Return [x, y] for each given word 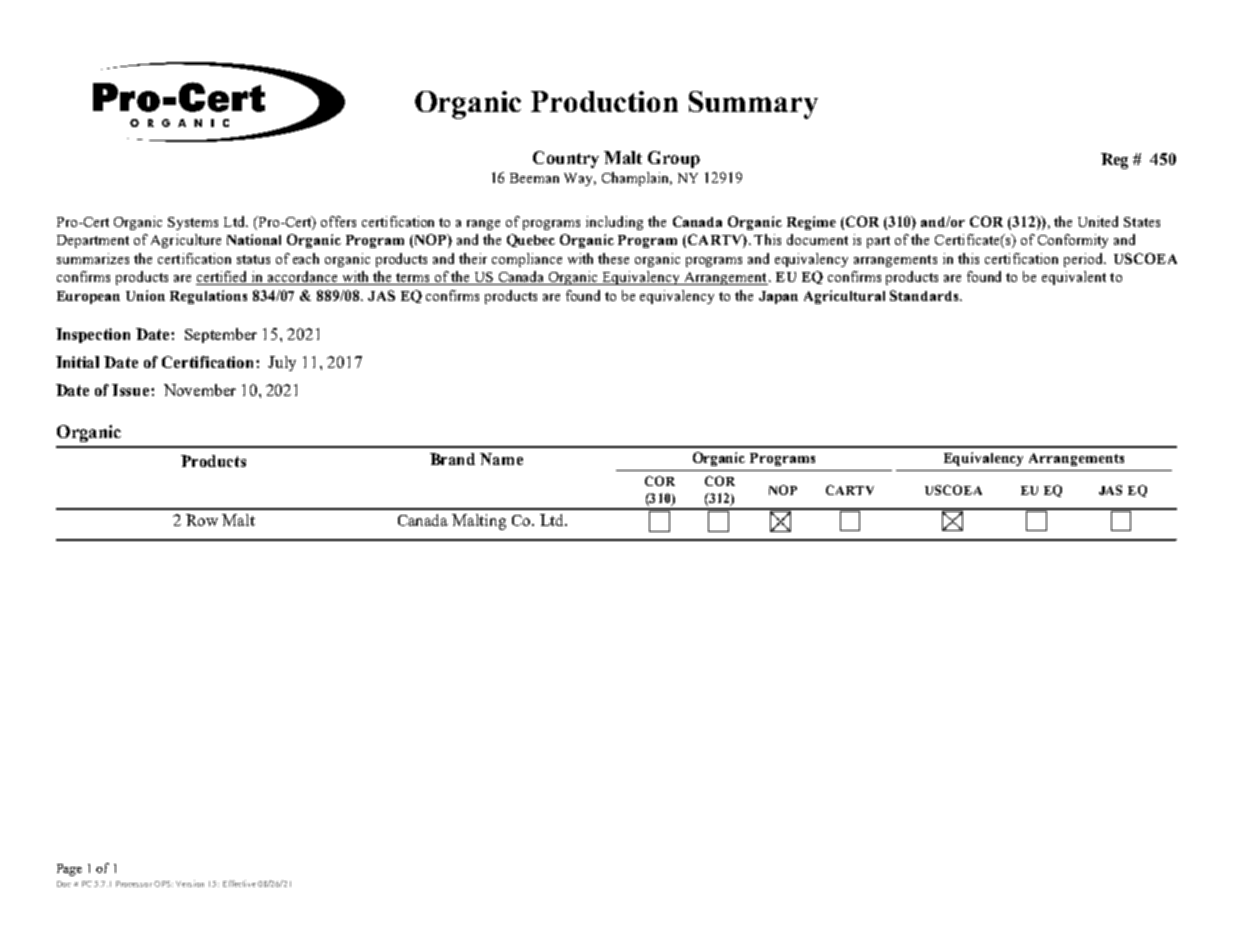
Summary [753, 105]
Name [501, 459]
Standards [925, 295]
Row [202, 520]
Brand [452, 459]
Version [190, 883]
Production [604, 101]
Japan [778, 297]
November [200, 390]
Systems [193, 223]
